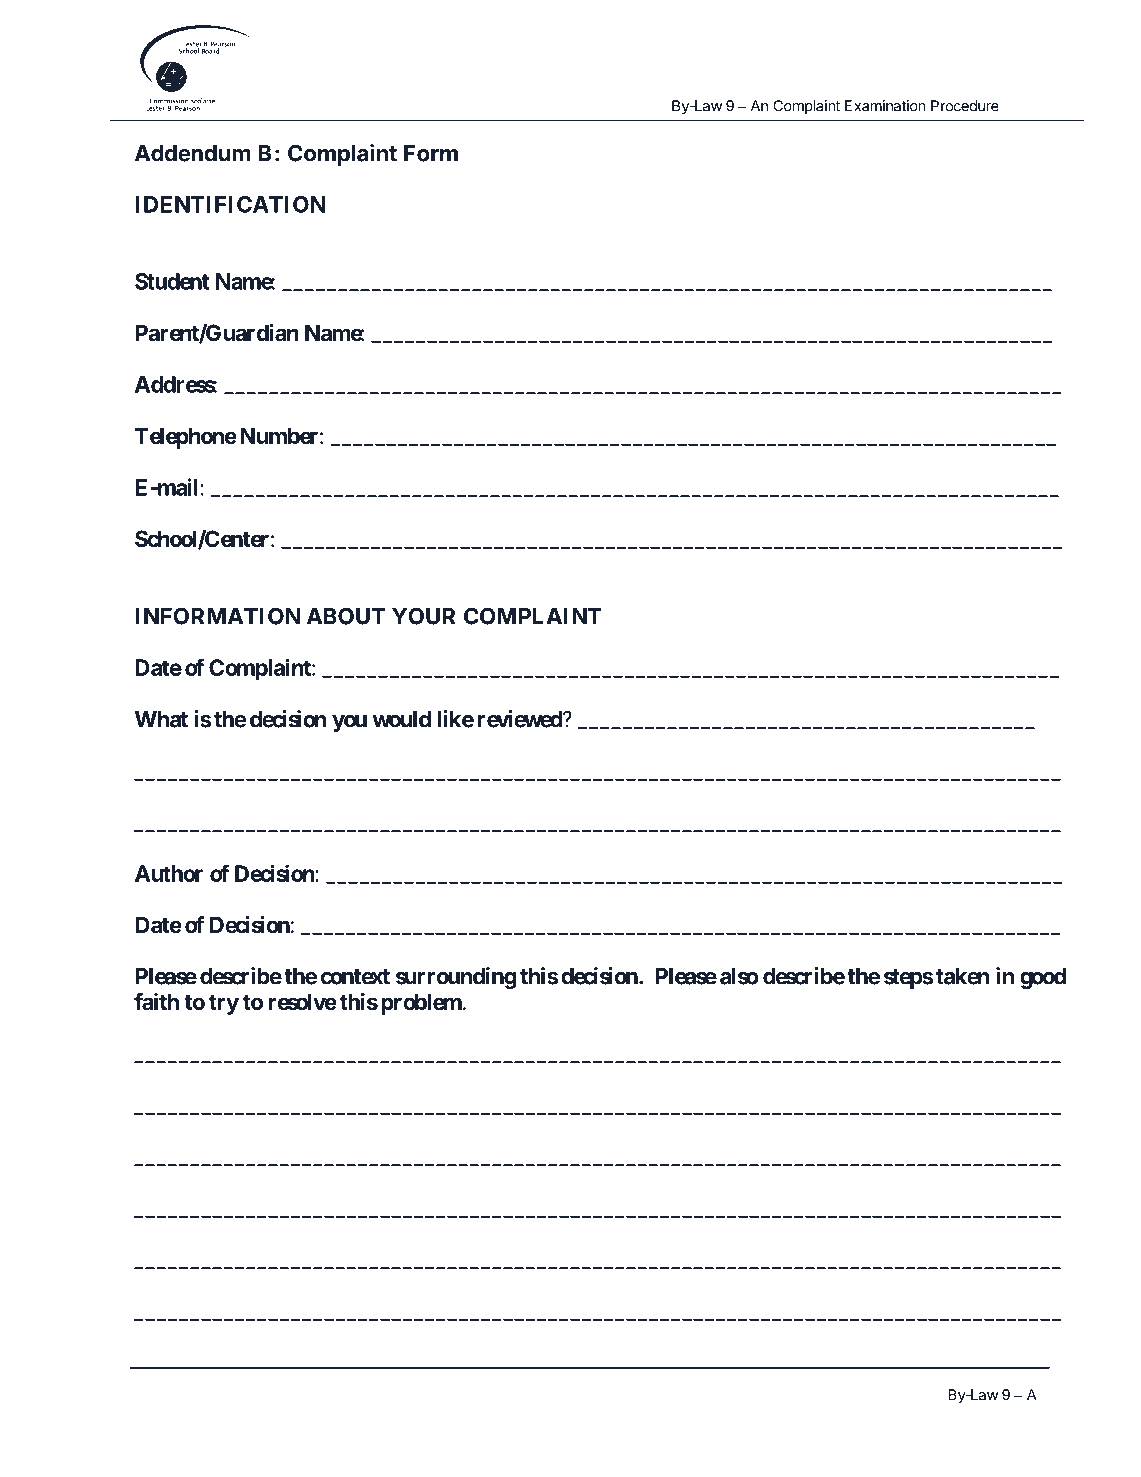 The image size is (1141, 1477). I want to click on would, so click(401, 719).
